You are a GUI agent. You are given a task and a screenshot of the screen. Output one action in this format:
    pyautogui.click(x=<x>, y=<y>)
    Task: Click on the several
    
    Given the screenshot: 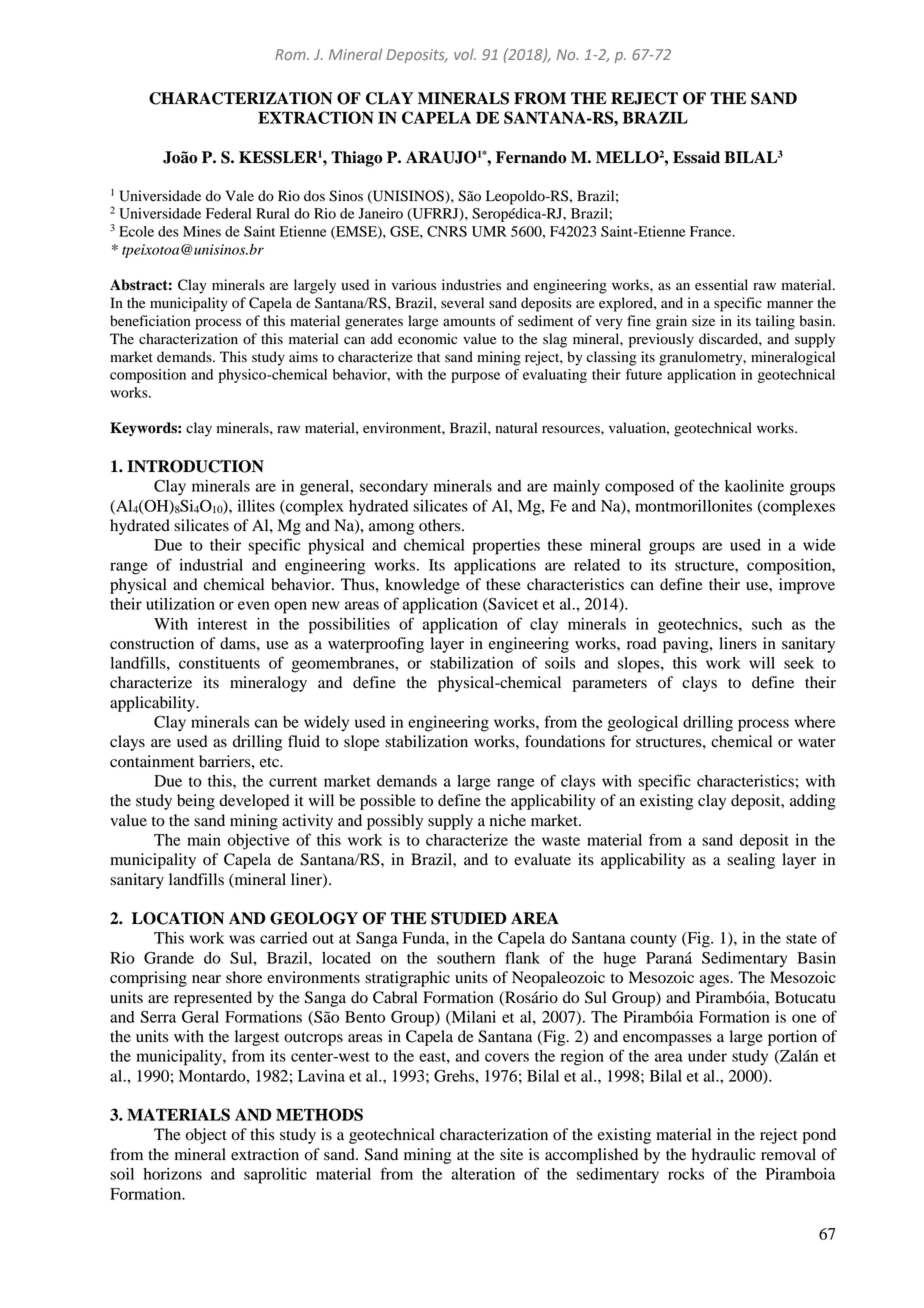 What is the action you would take?
    pyautogui.click(x=462, y=302)
